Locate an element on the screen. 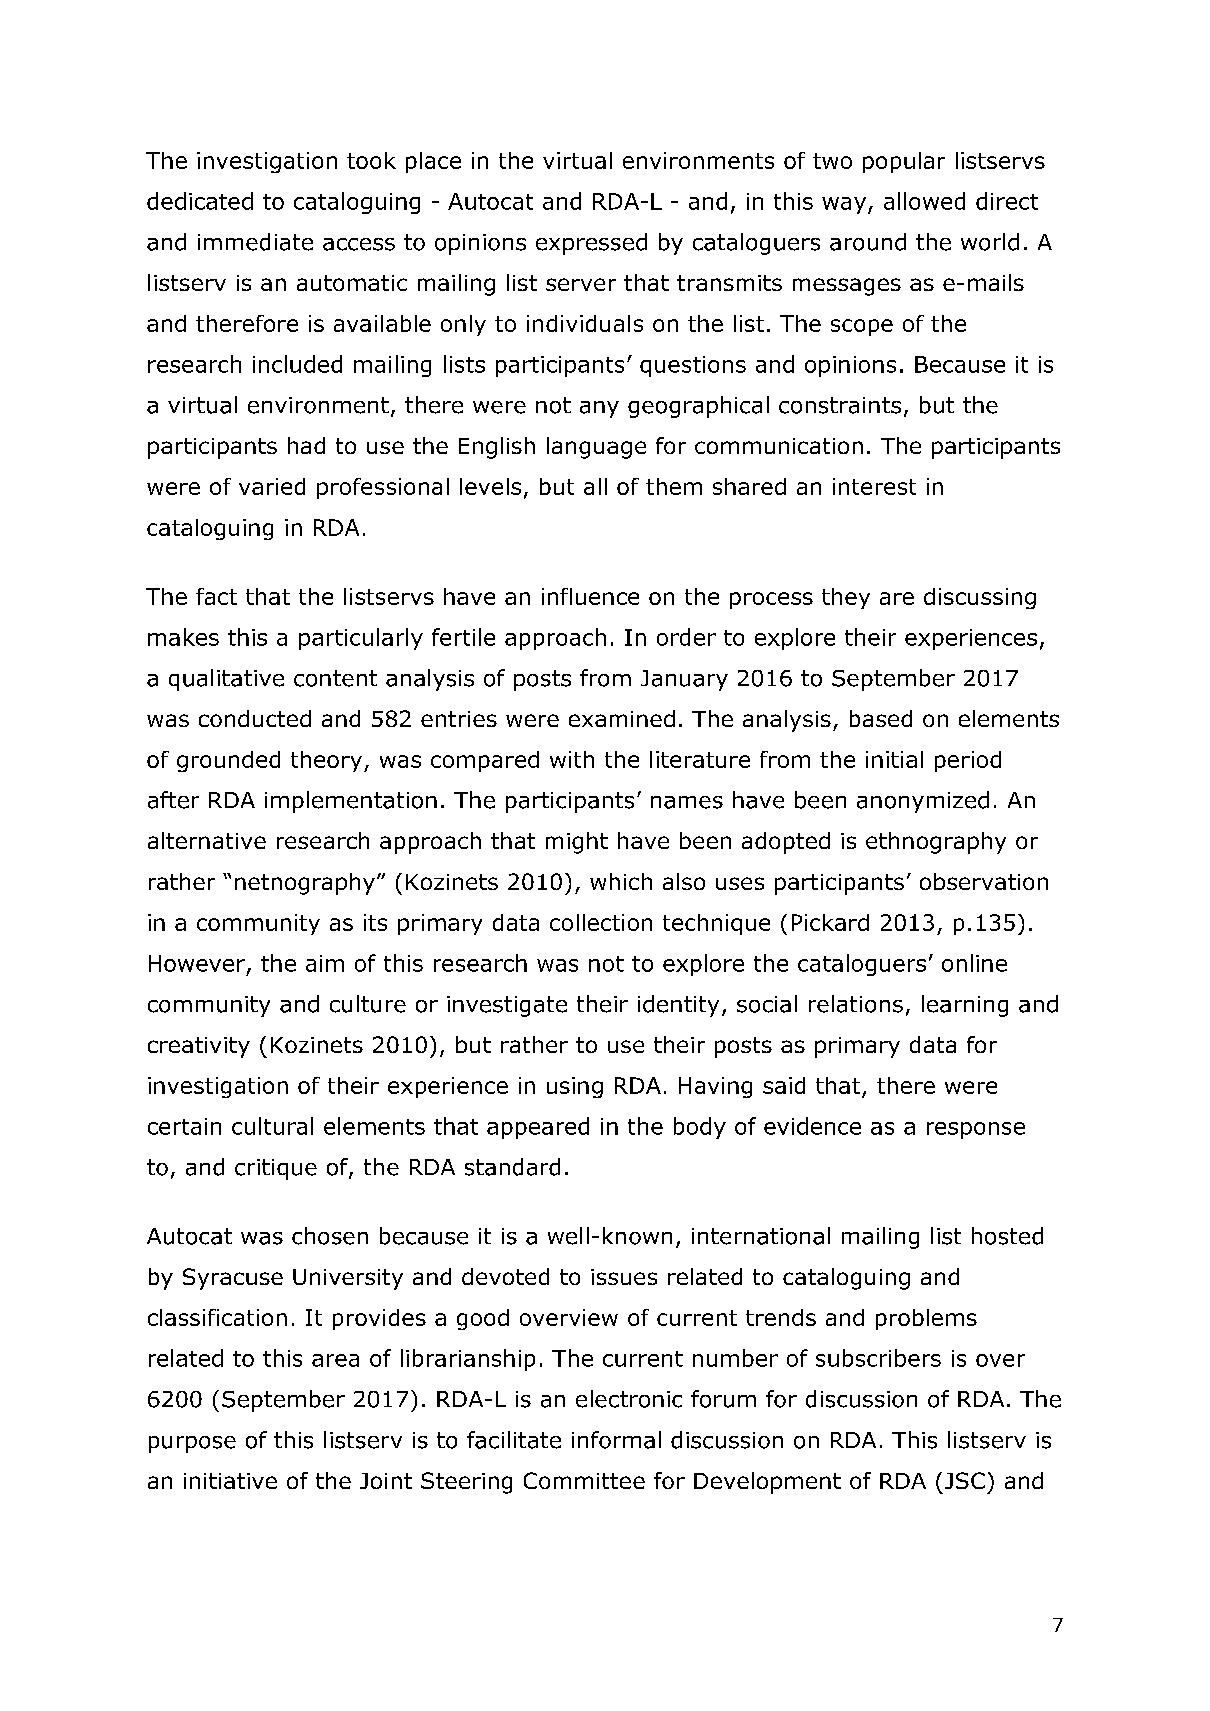 The height and width of the screenshot is (1711, 1210). JSC is located at coordinates (965, 1480).
